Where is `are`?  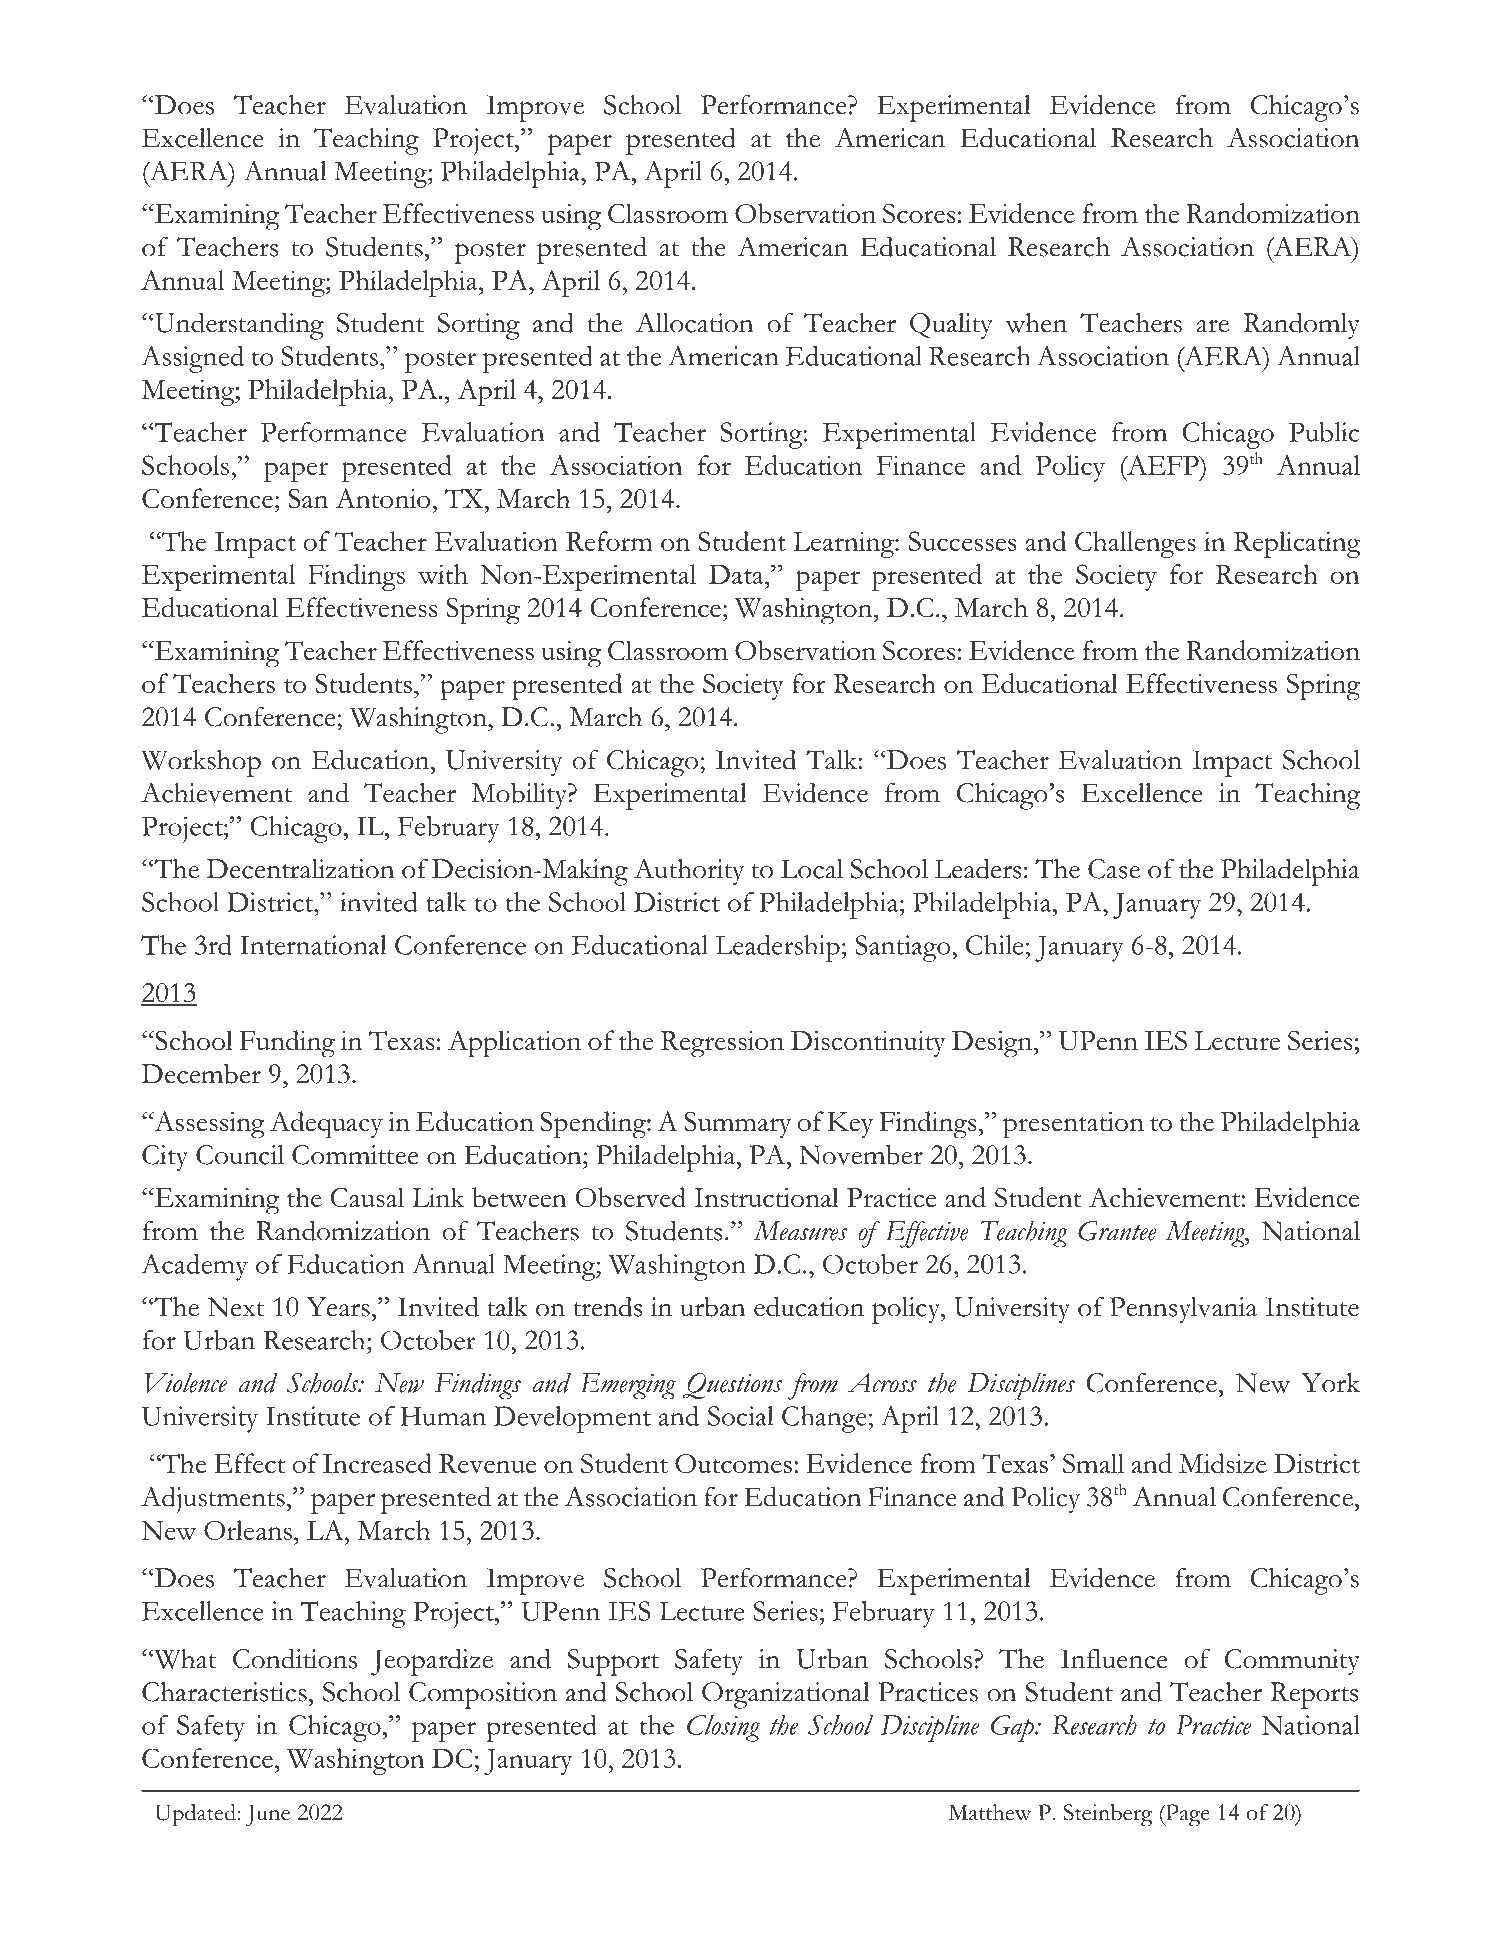 are is located at coordinates (1213, 326).
